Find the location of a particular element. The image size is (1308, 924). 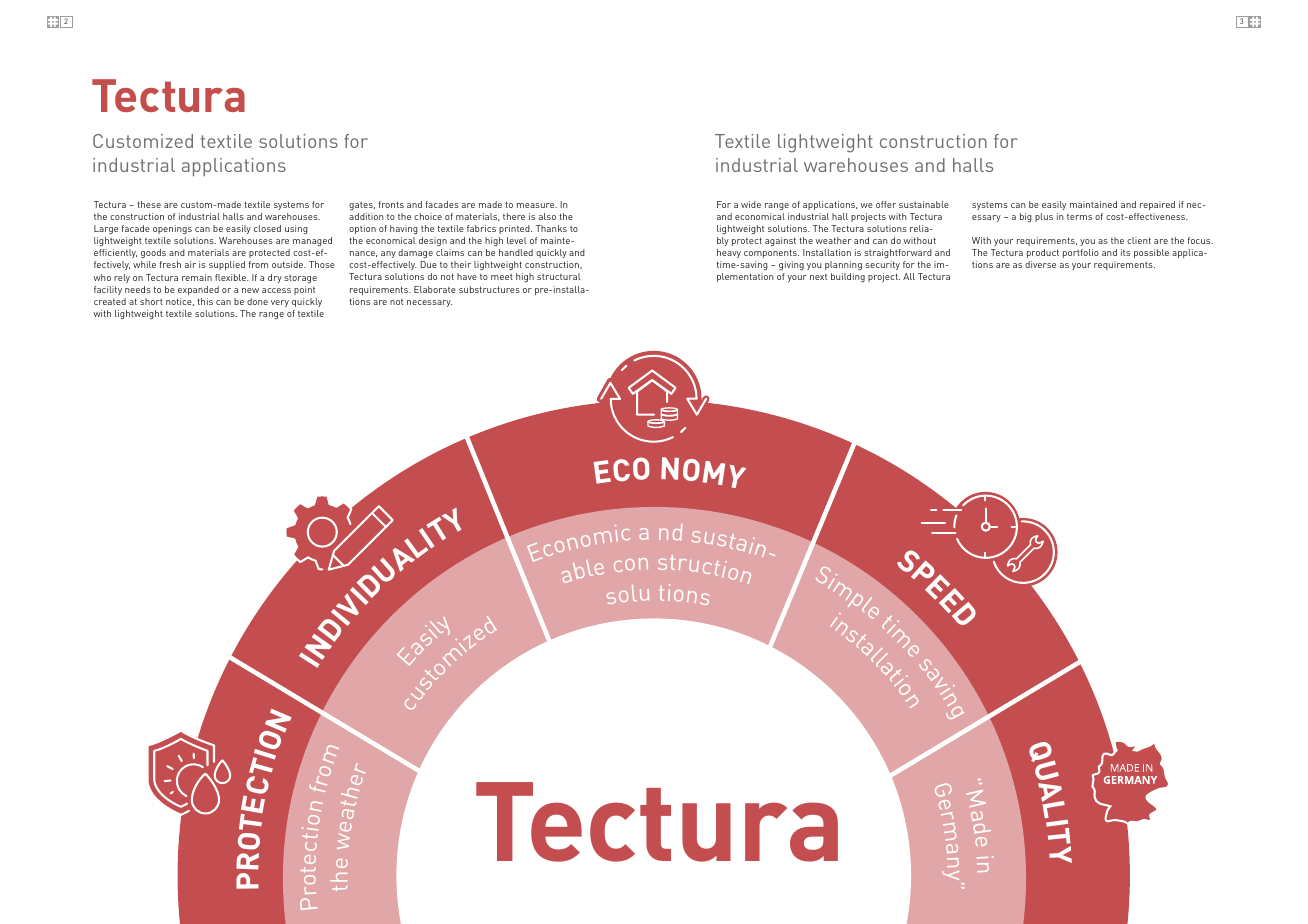

these is located at coordinates (149, 204).
